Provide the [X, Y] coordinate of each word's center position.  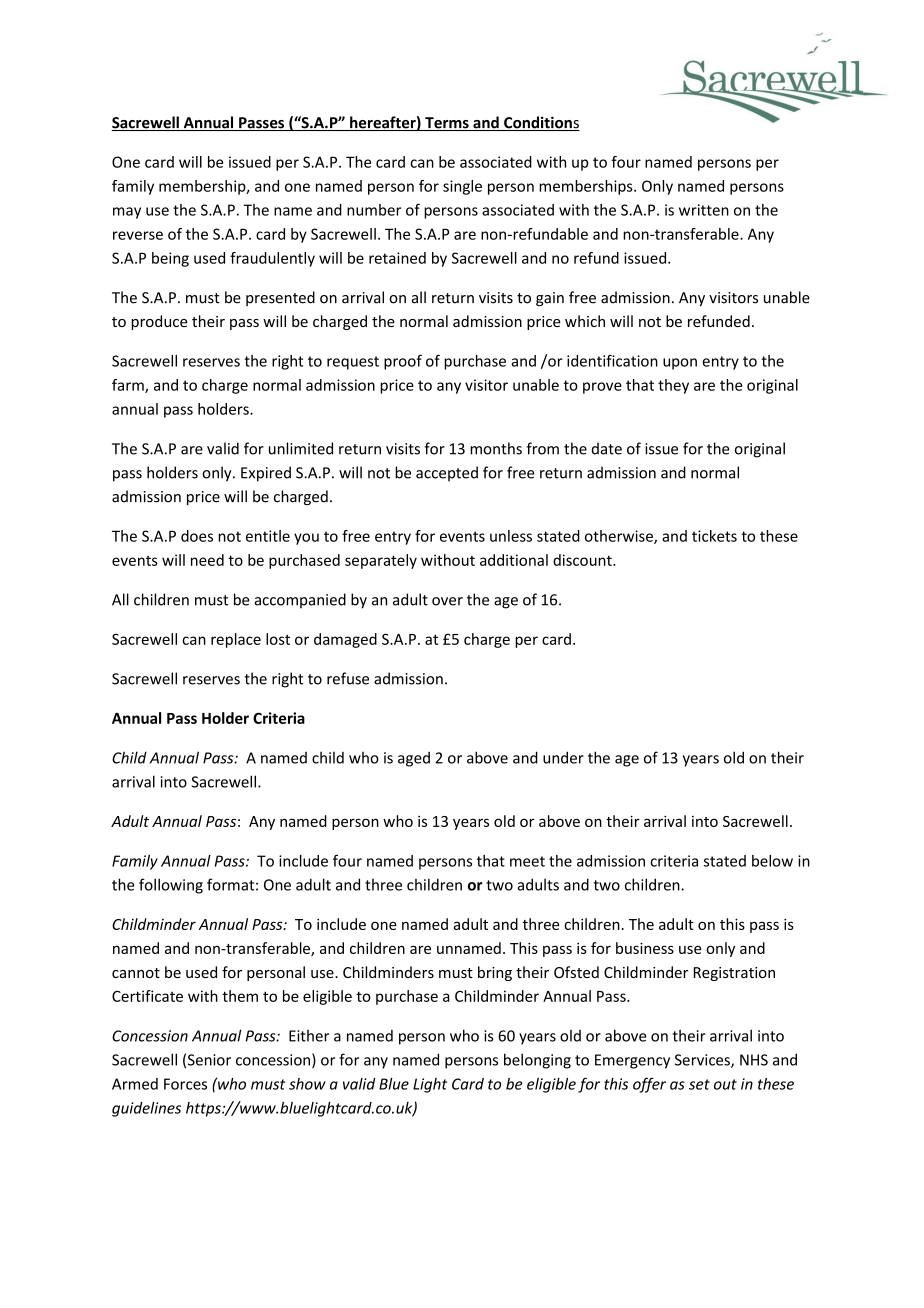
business [645, 948]
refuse [348, 678]
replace [236, 640]
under [563, 757]
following [171, 886]
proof [403, 362]
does [197, 536]
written [704, 210]
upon [680, 364]
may [127, 213]
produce [159, 322]
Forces [185, 1084]
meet [527, 861]
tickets [714, 536]
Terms [447, 124]
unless [511, 536]
